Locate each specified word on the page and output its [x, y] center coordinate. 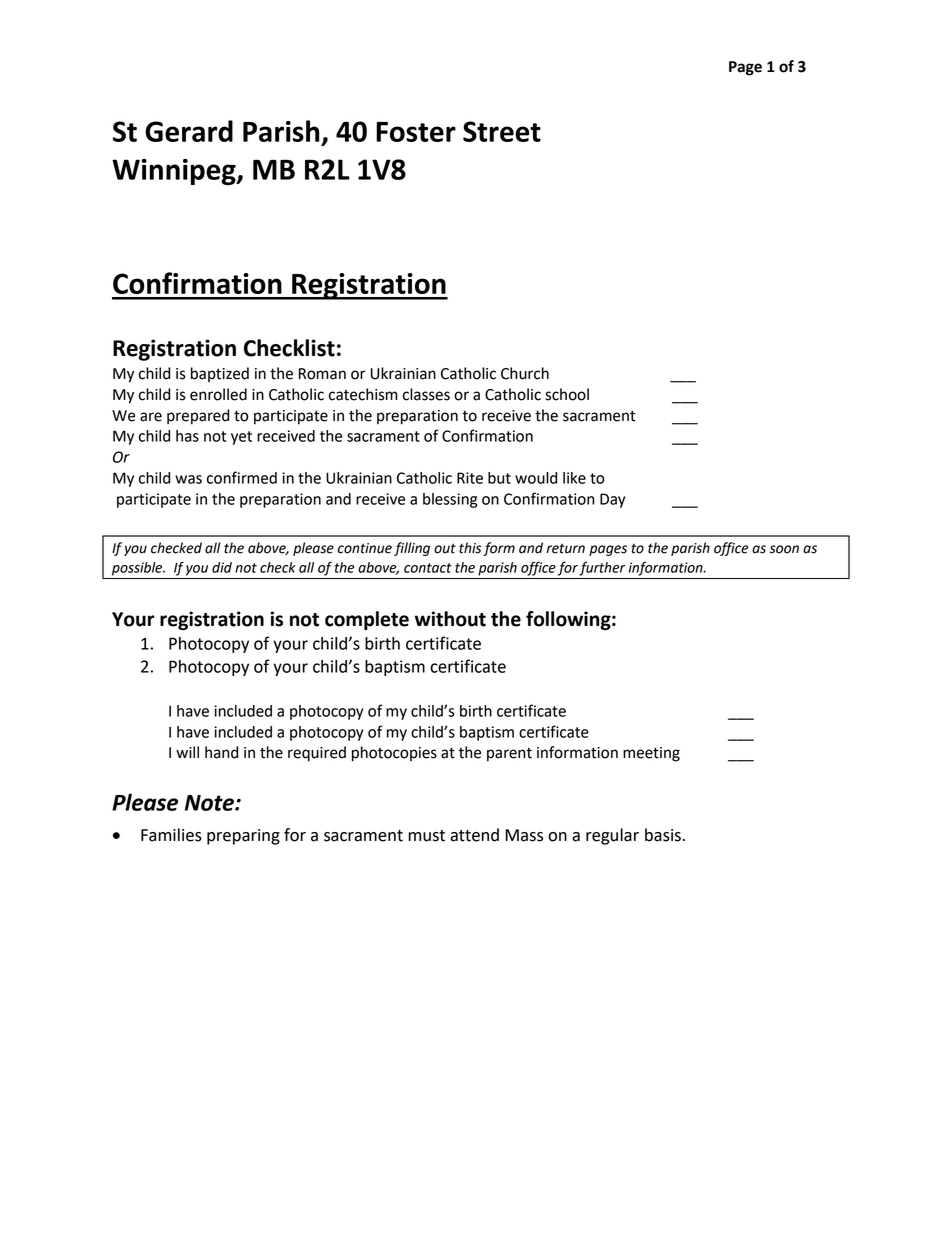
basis [663, 835]
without [450, 619]
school [567, 394]
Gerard [189, 131]
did [222, 567]
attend [474, 835]
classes [426, 394]
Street [502, 131]
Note [210, 803]
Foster [416, 132]
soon [784, 549]
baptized [220, 374]
